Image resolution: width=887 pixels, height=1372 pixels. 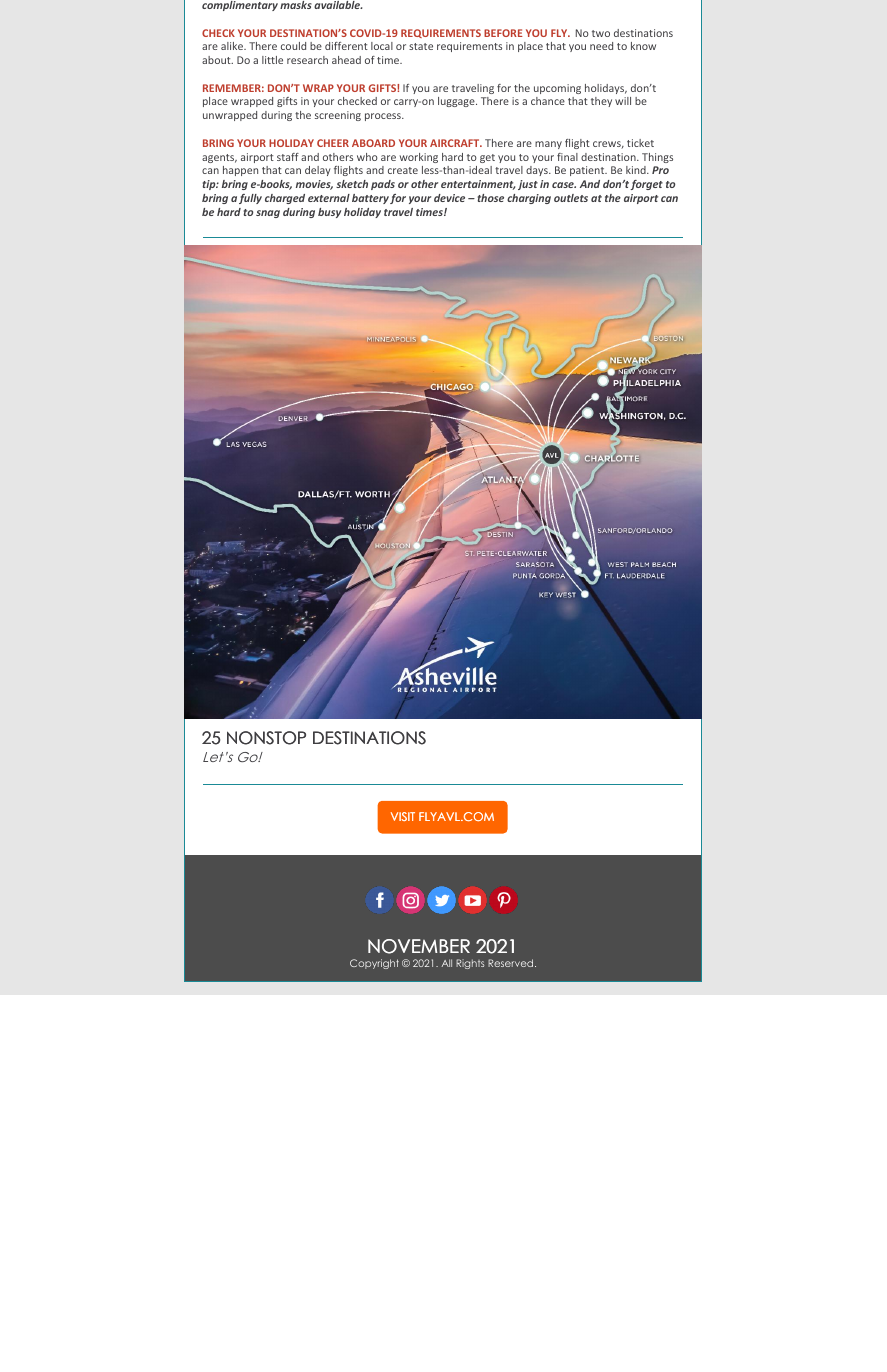 I want to click on two, so click(x=601, y=33).
